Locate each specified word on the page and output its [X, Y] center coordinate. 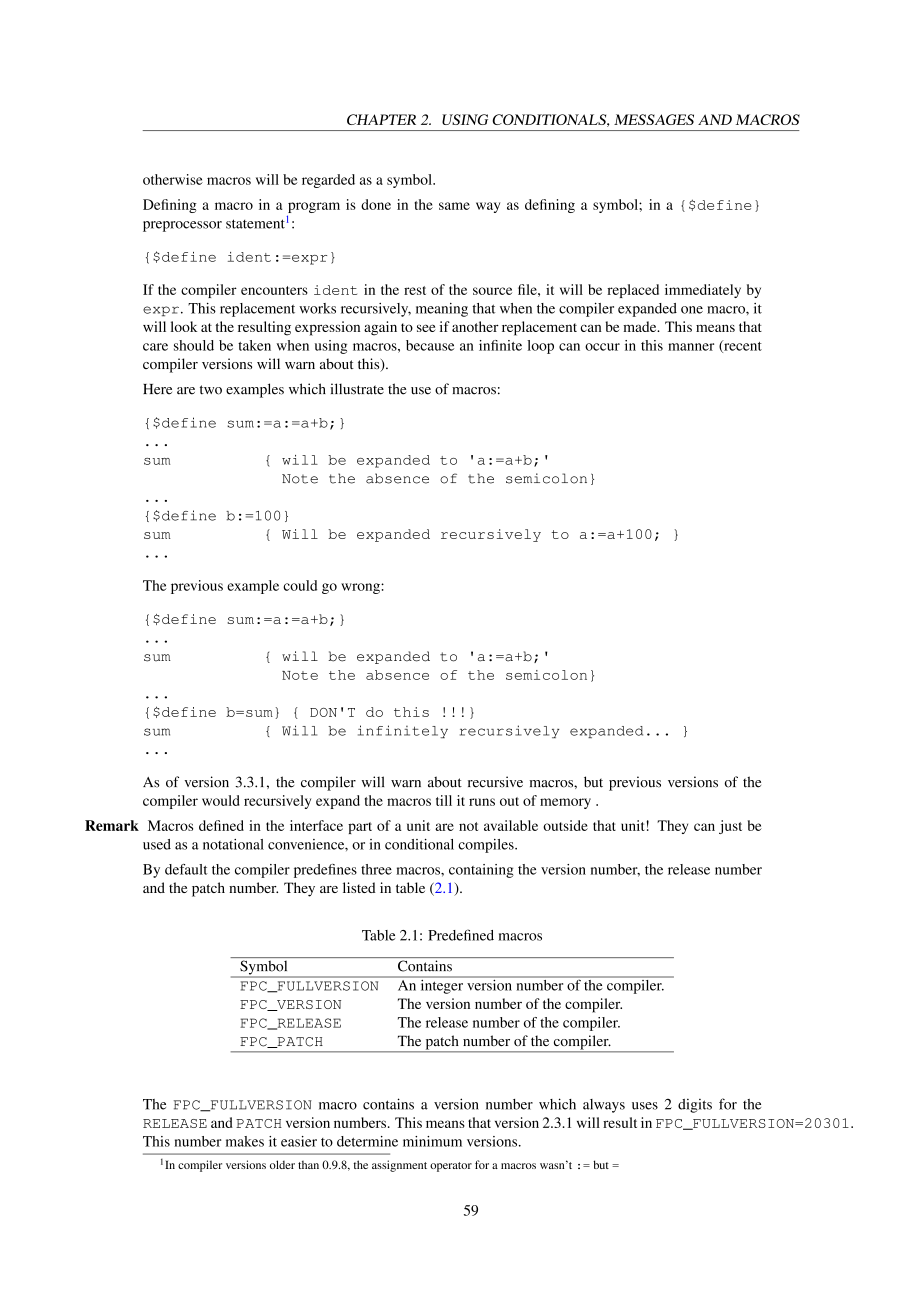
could [300, 585]
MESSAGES [654, 119]
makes [245, 1141]
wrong [361, 588]
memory [565, 803]
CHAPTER [381, 119]
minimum [432, 1141]
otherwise [173, 179]
